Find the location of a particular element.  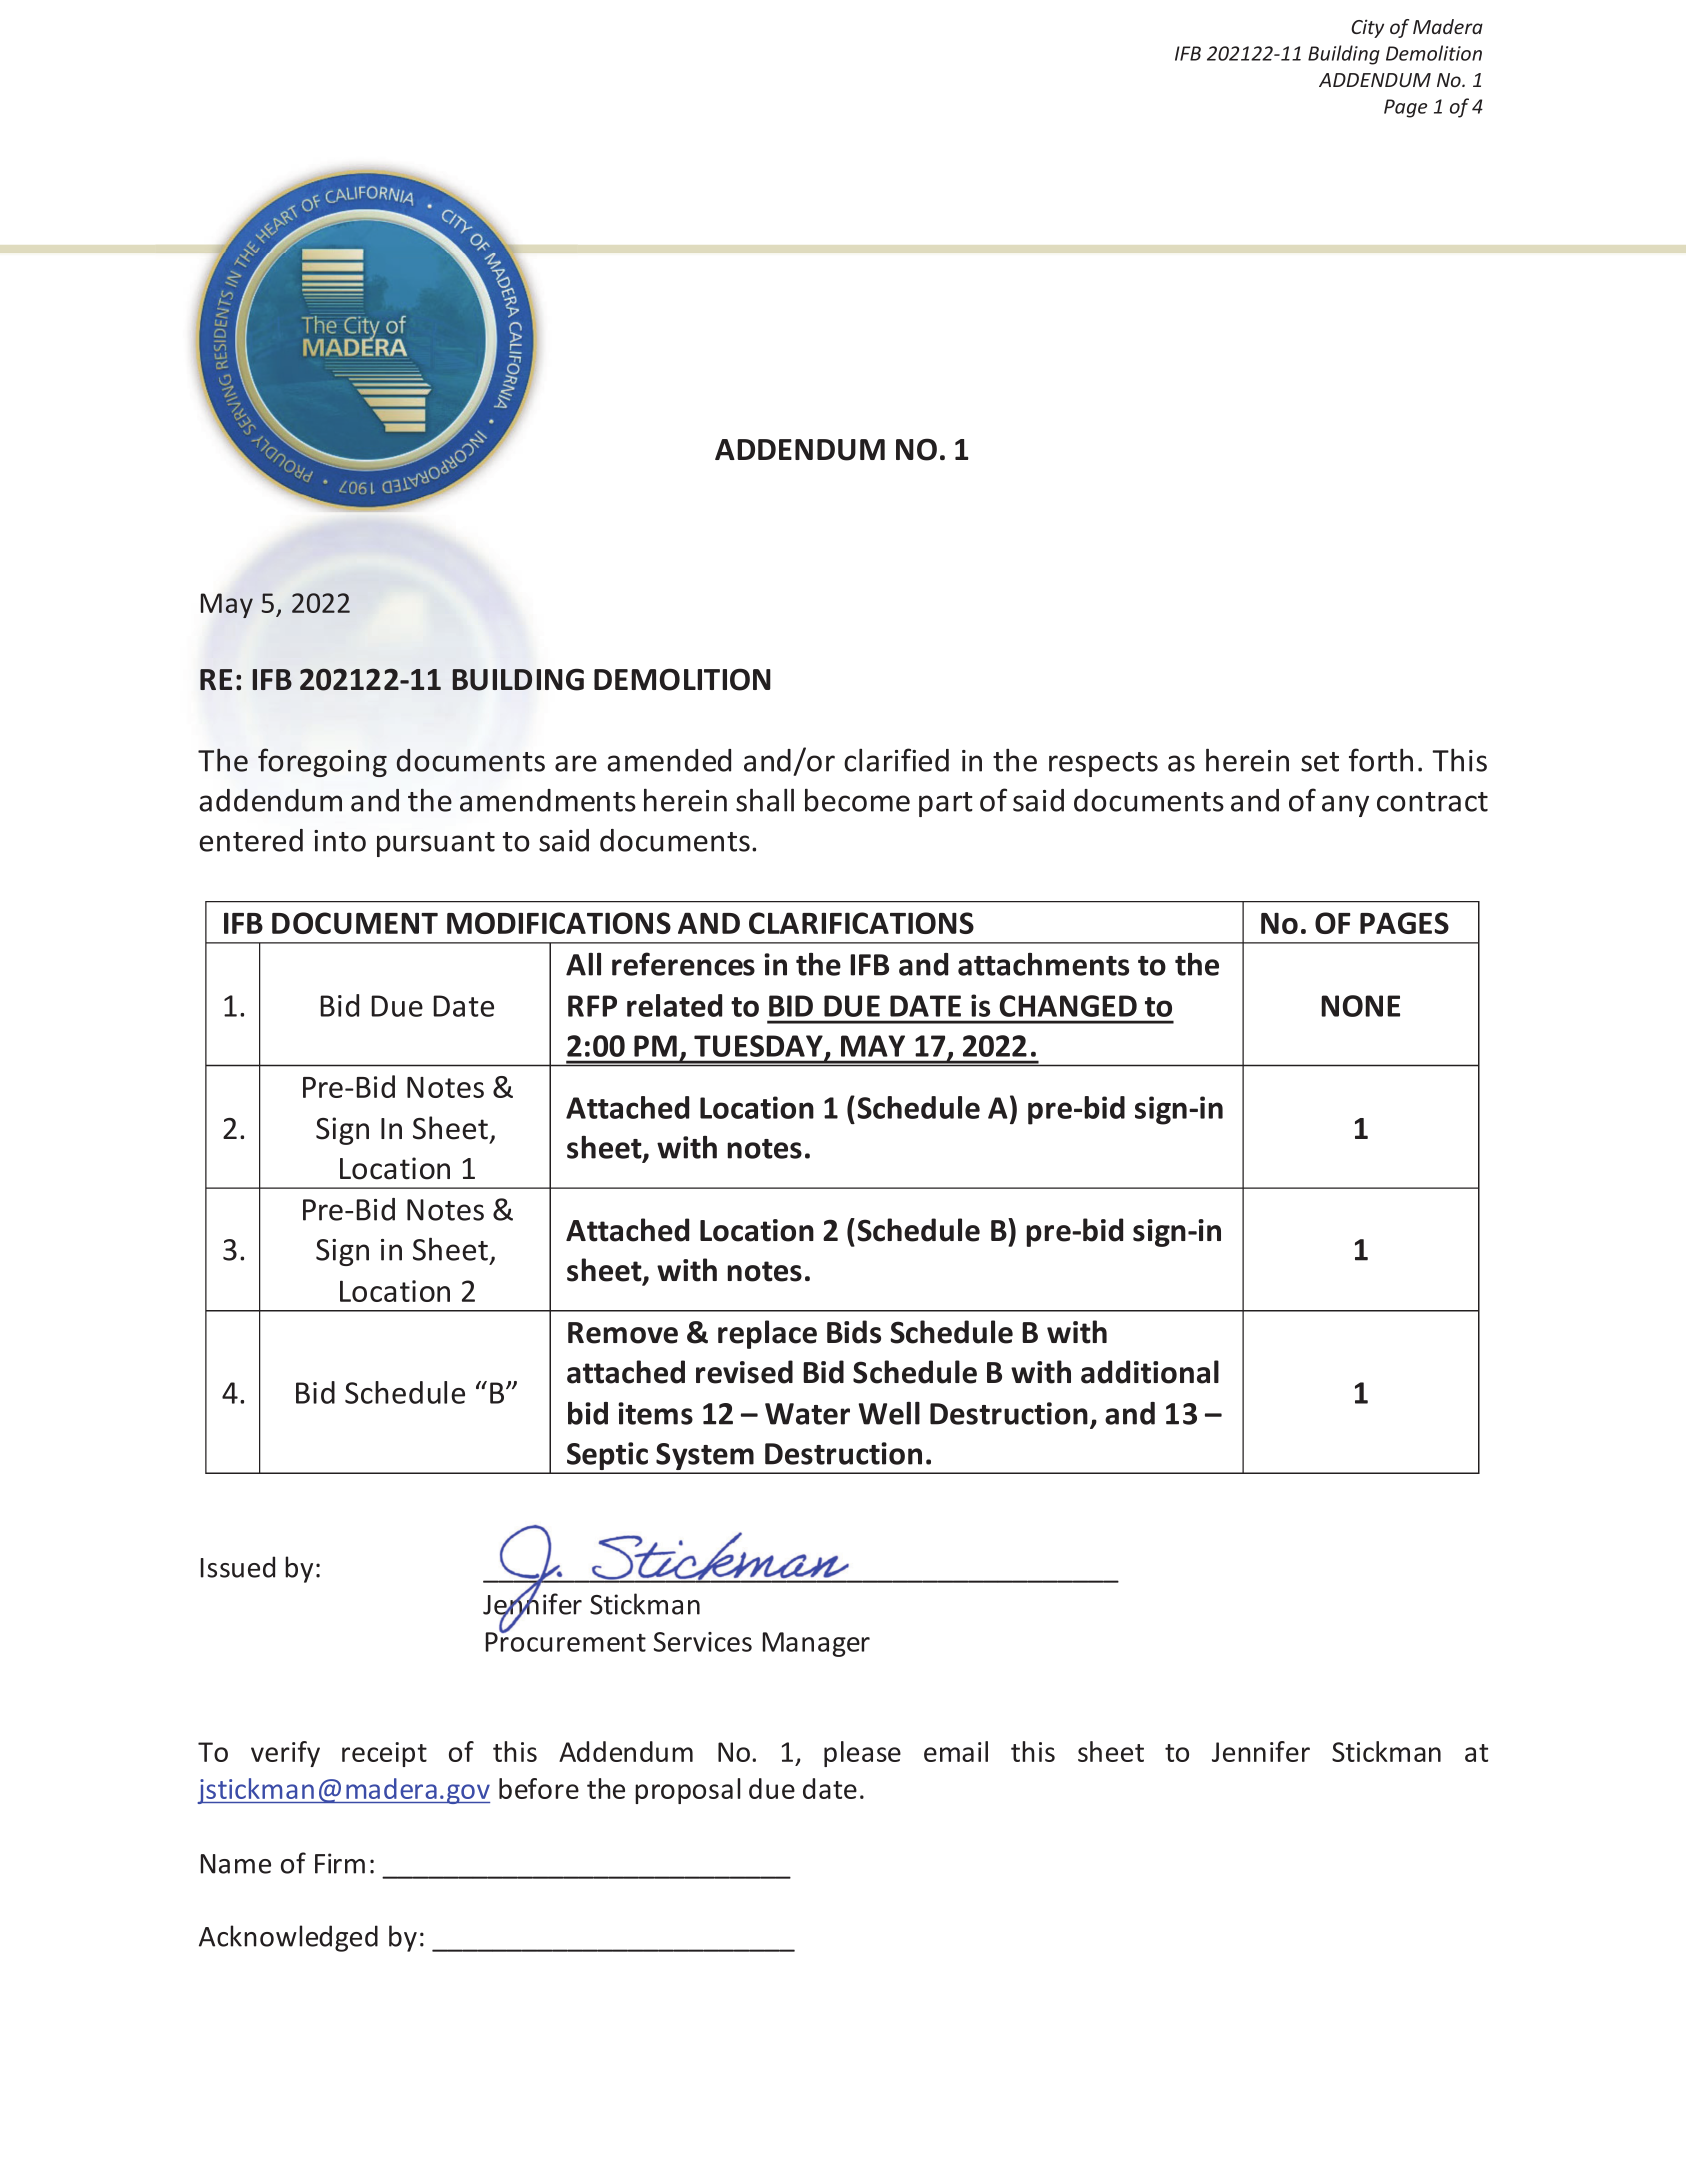

please is located at coordinates (862, 1754).
